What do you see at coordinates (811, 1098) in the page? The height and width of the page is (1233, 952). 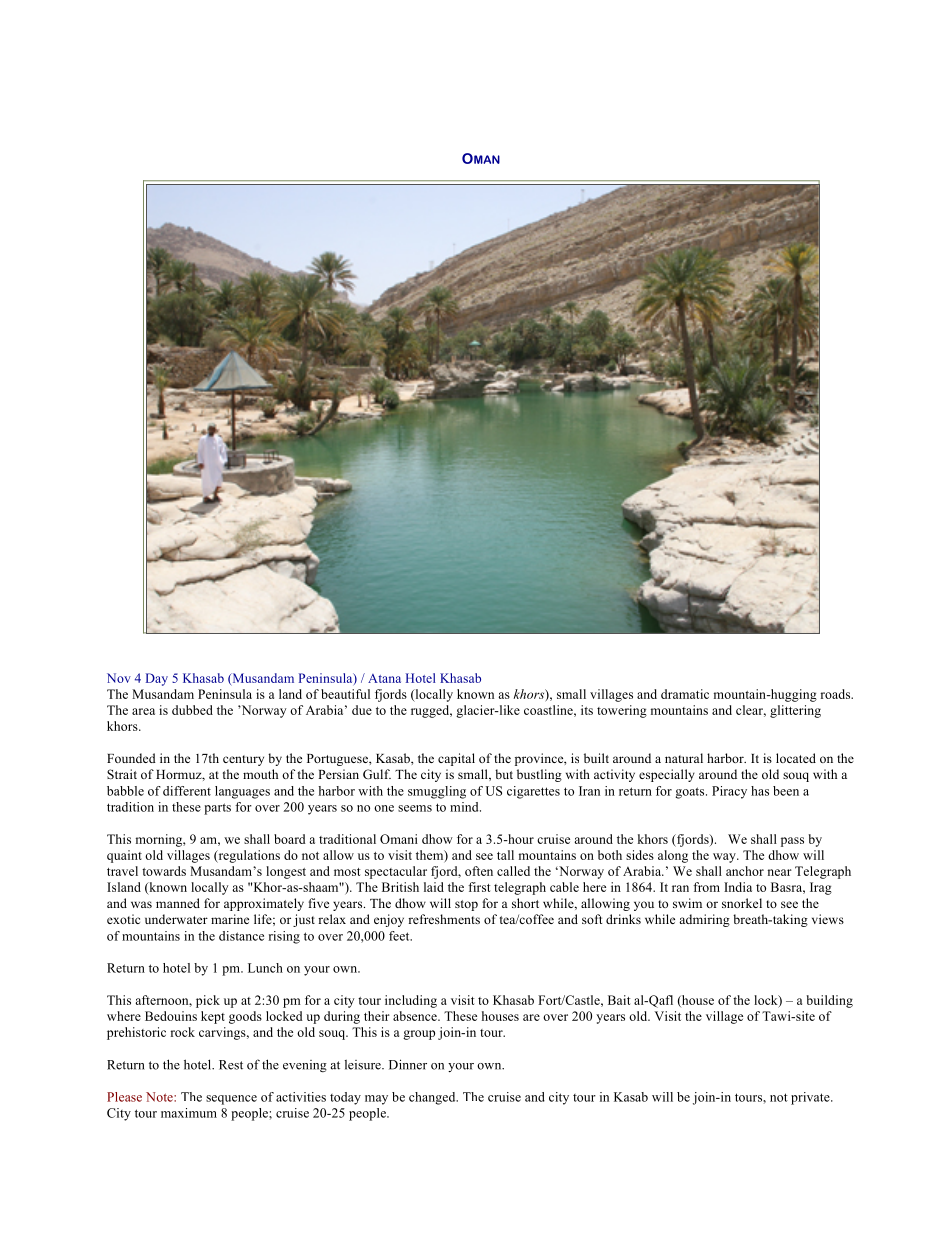 I see `private` at bounding box center [811, 1098].
